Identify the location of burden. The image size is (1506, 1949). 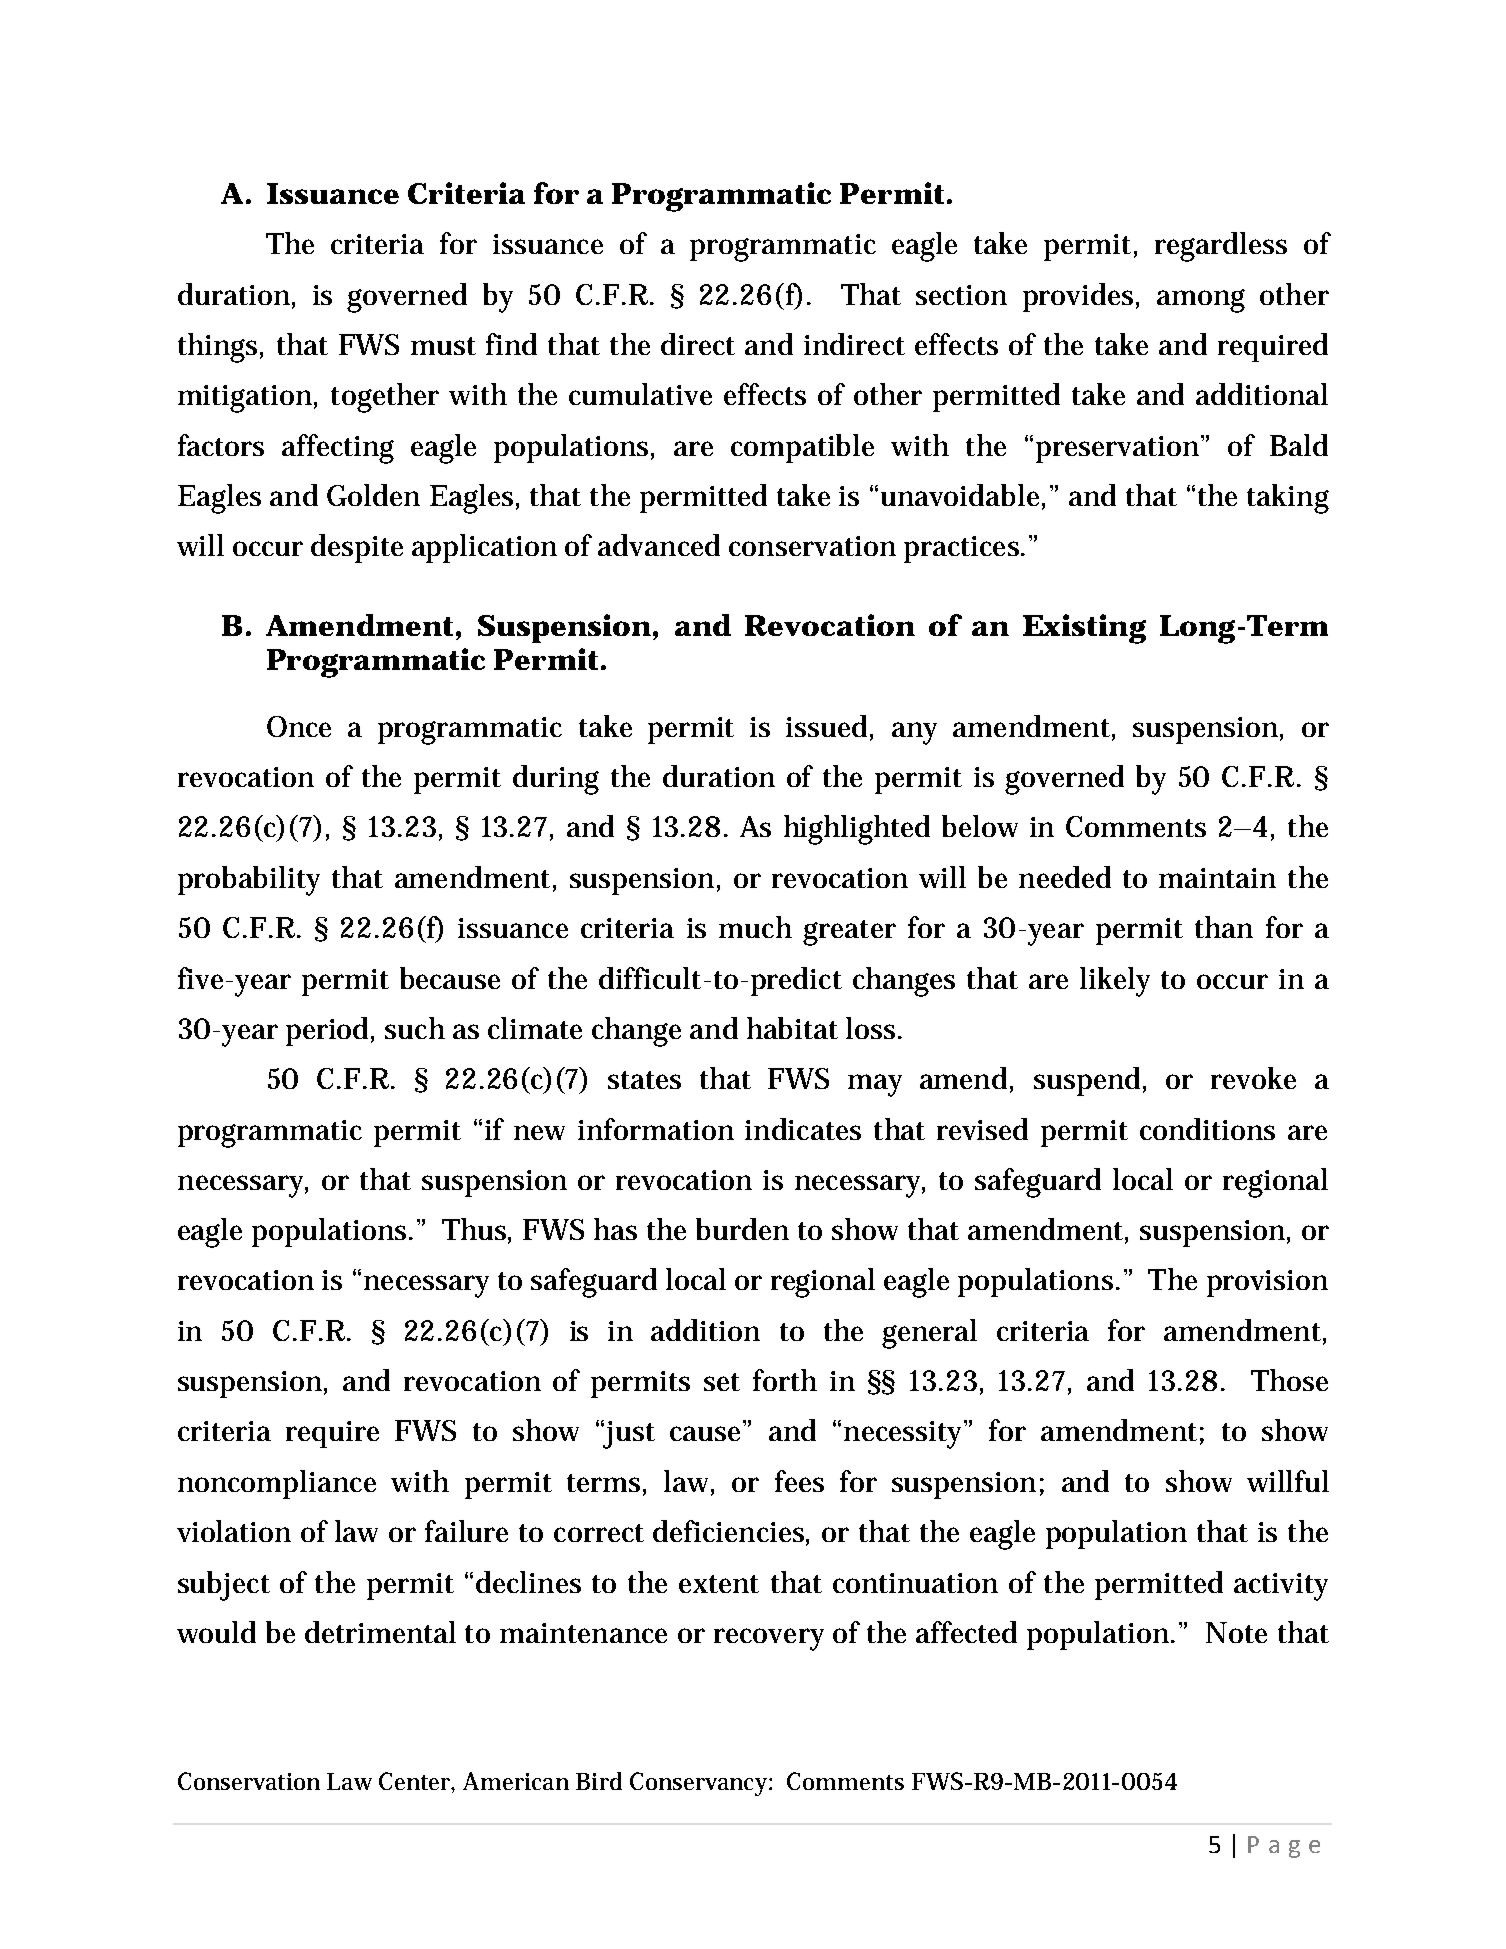
(742, 1229).
